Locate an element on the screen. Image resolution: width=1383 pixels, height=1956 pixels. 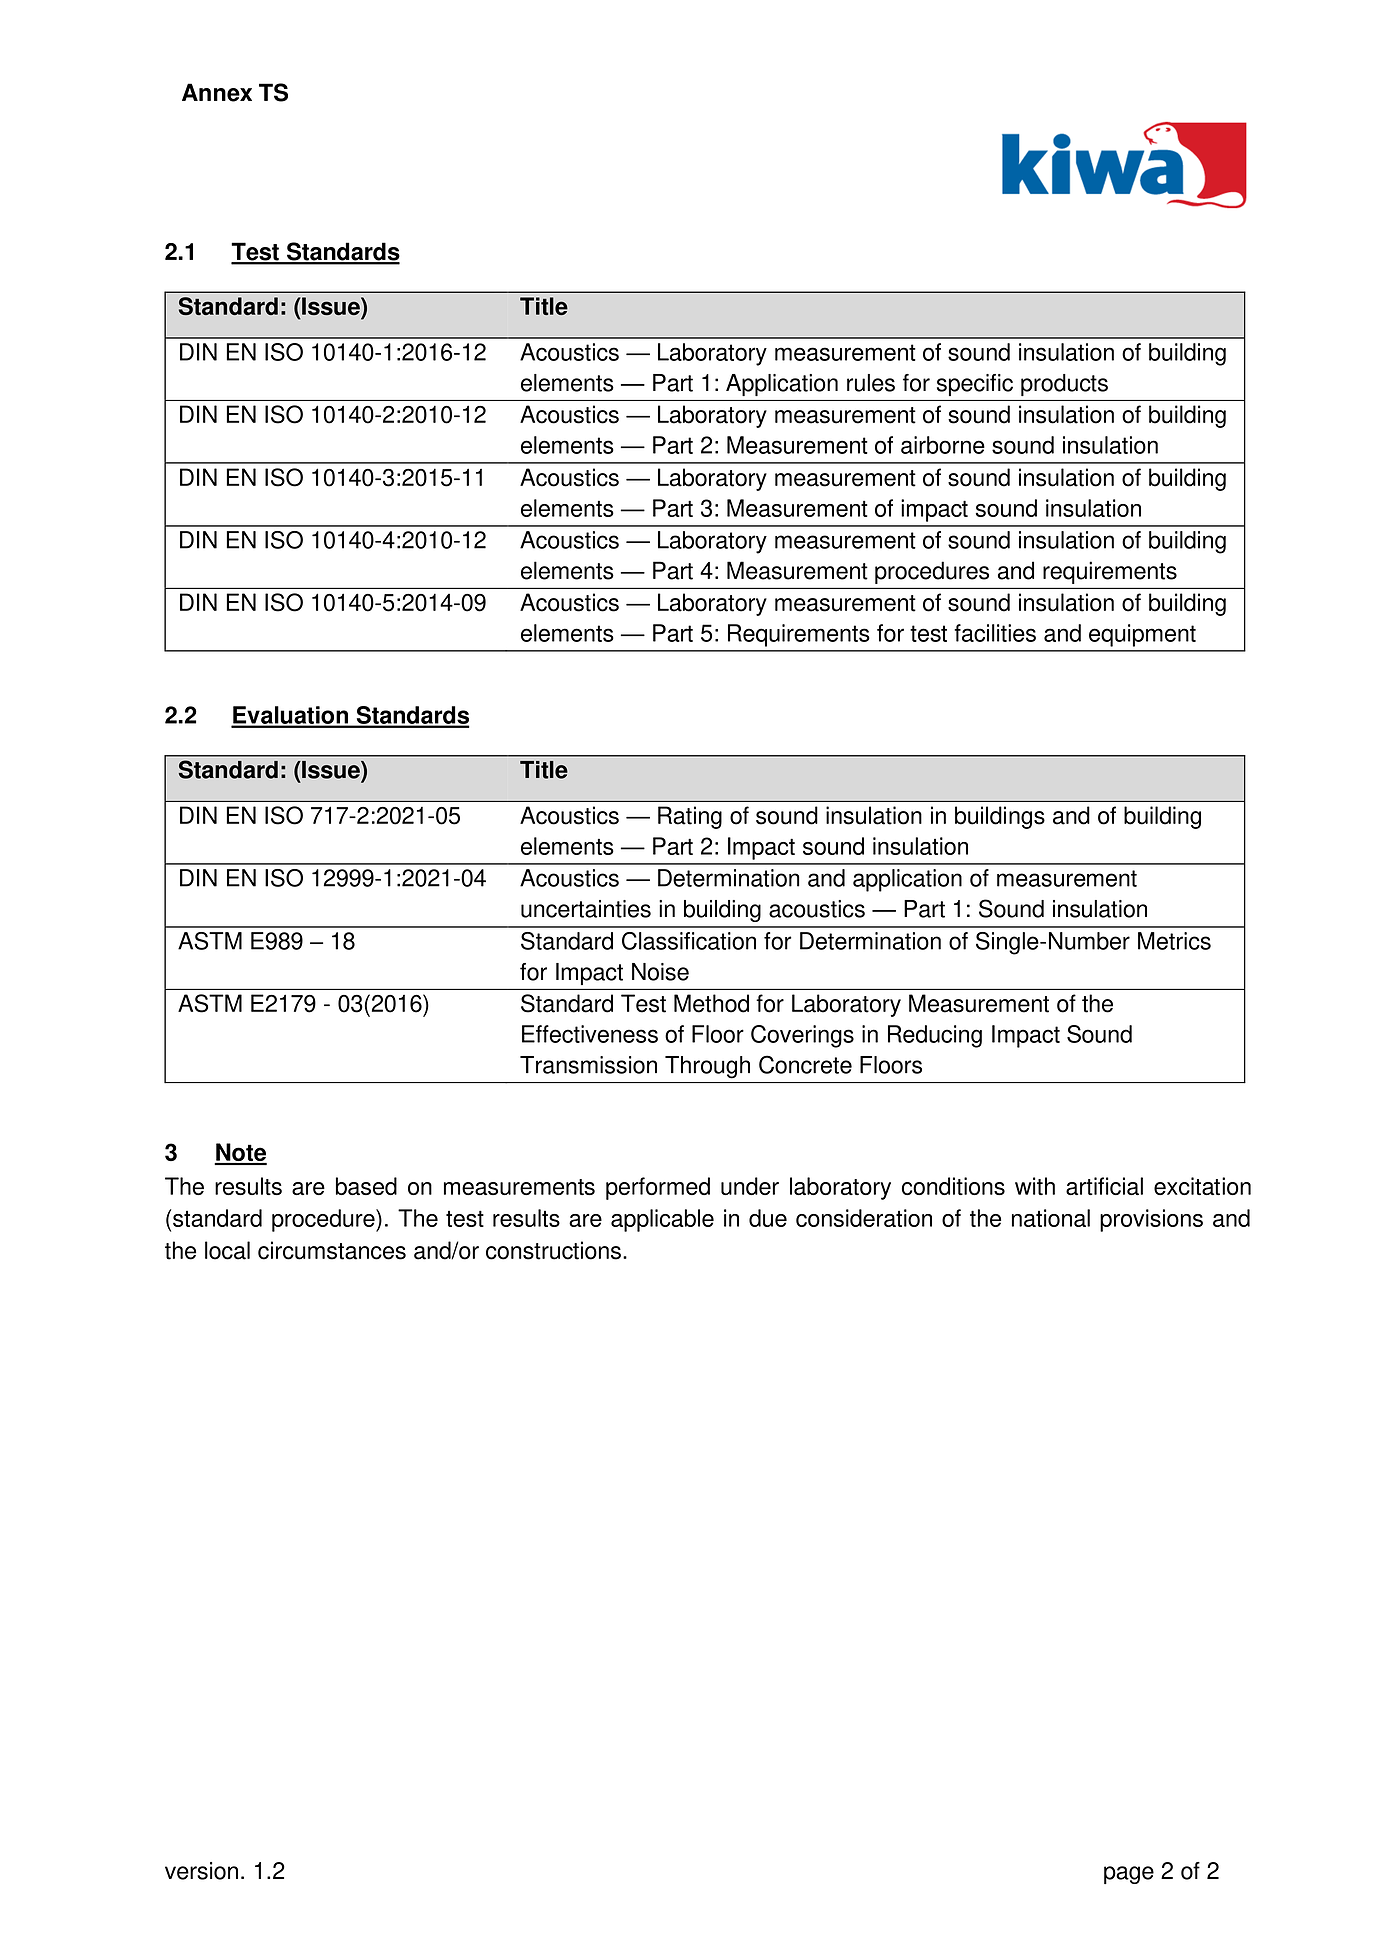
uncertainties is located at coordinates (586, 909).
